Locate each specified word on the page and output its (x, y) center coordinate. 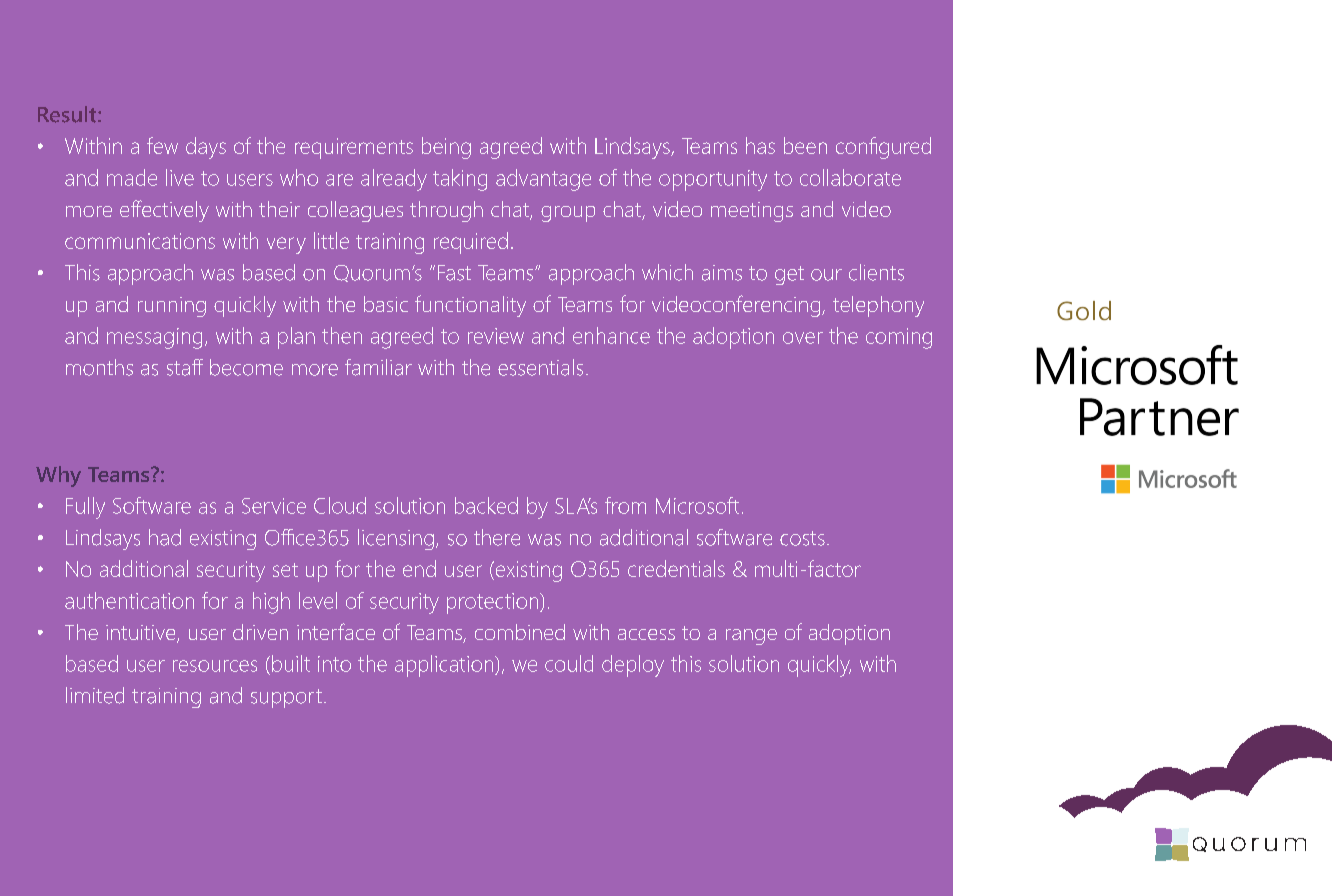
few (162, 145)
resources (215, 666)
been (805, 145)
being (446, 148)
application (445, 666)
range (751, 637)
